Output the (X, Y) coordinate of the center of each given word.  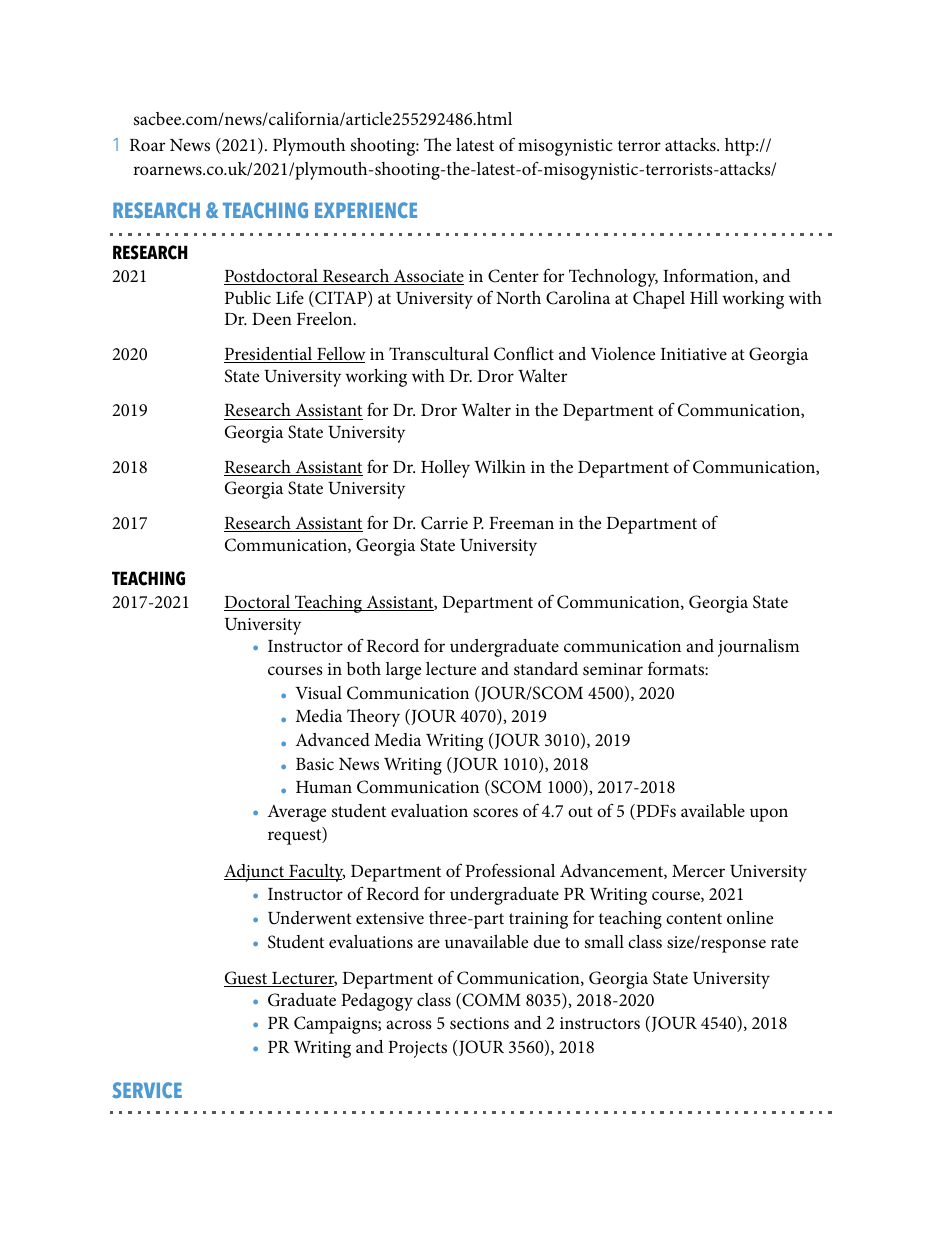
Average (296, 813)
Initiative (694, 354)
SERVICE (147, 1090)
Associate (428, 277)
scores (495, 812)
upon (769, 815)
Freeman (521, 523)
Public (248, 297)
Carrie (444, 523)
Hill (704, 297)
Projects (417, 1049)
